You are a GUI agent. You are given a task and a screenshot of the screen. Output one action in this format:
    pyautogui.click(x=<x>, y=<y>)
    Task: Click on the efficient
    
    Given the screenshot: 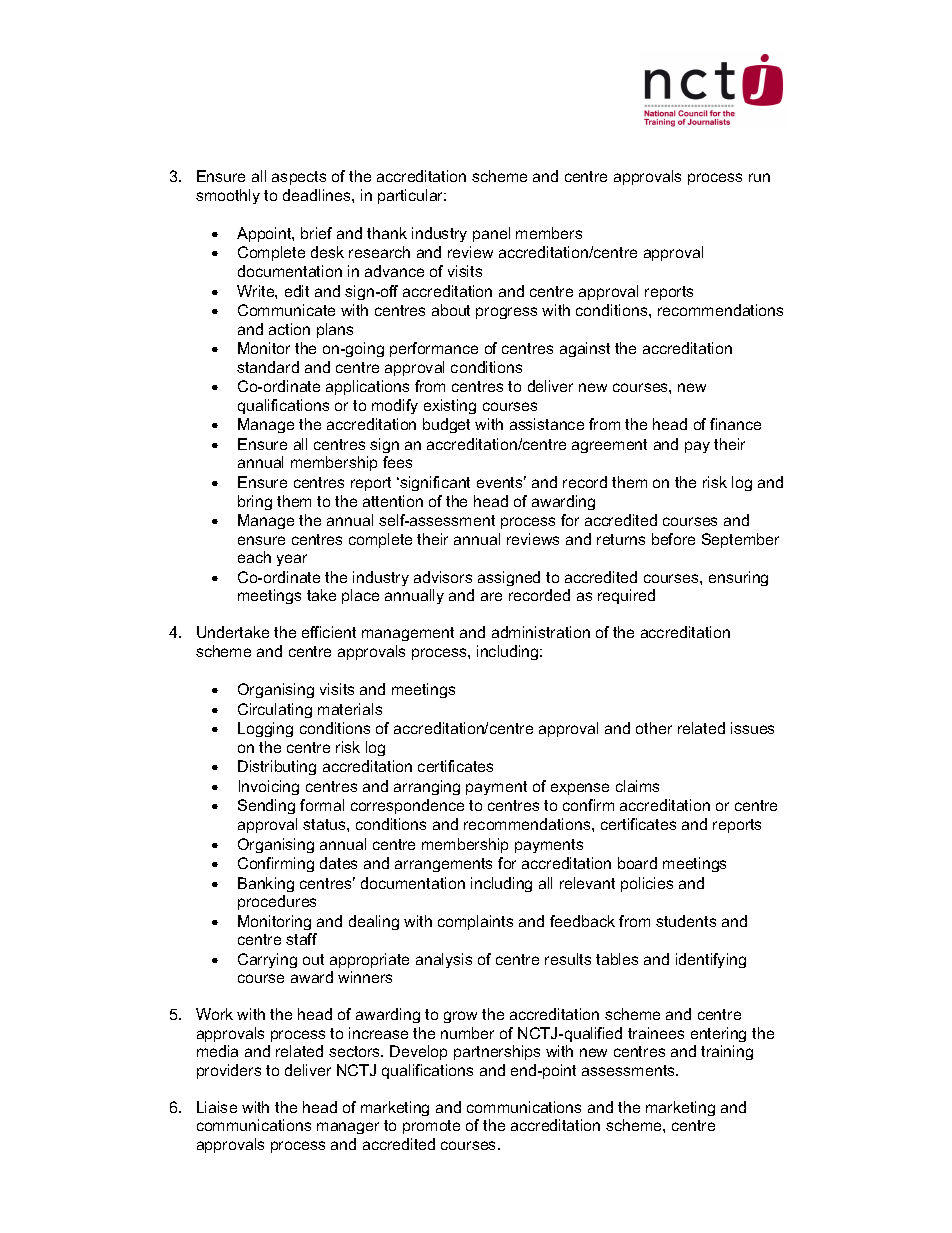 What is the action you would take?
    pyautogui.click(x=329, y=632)
